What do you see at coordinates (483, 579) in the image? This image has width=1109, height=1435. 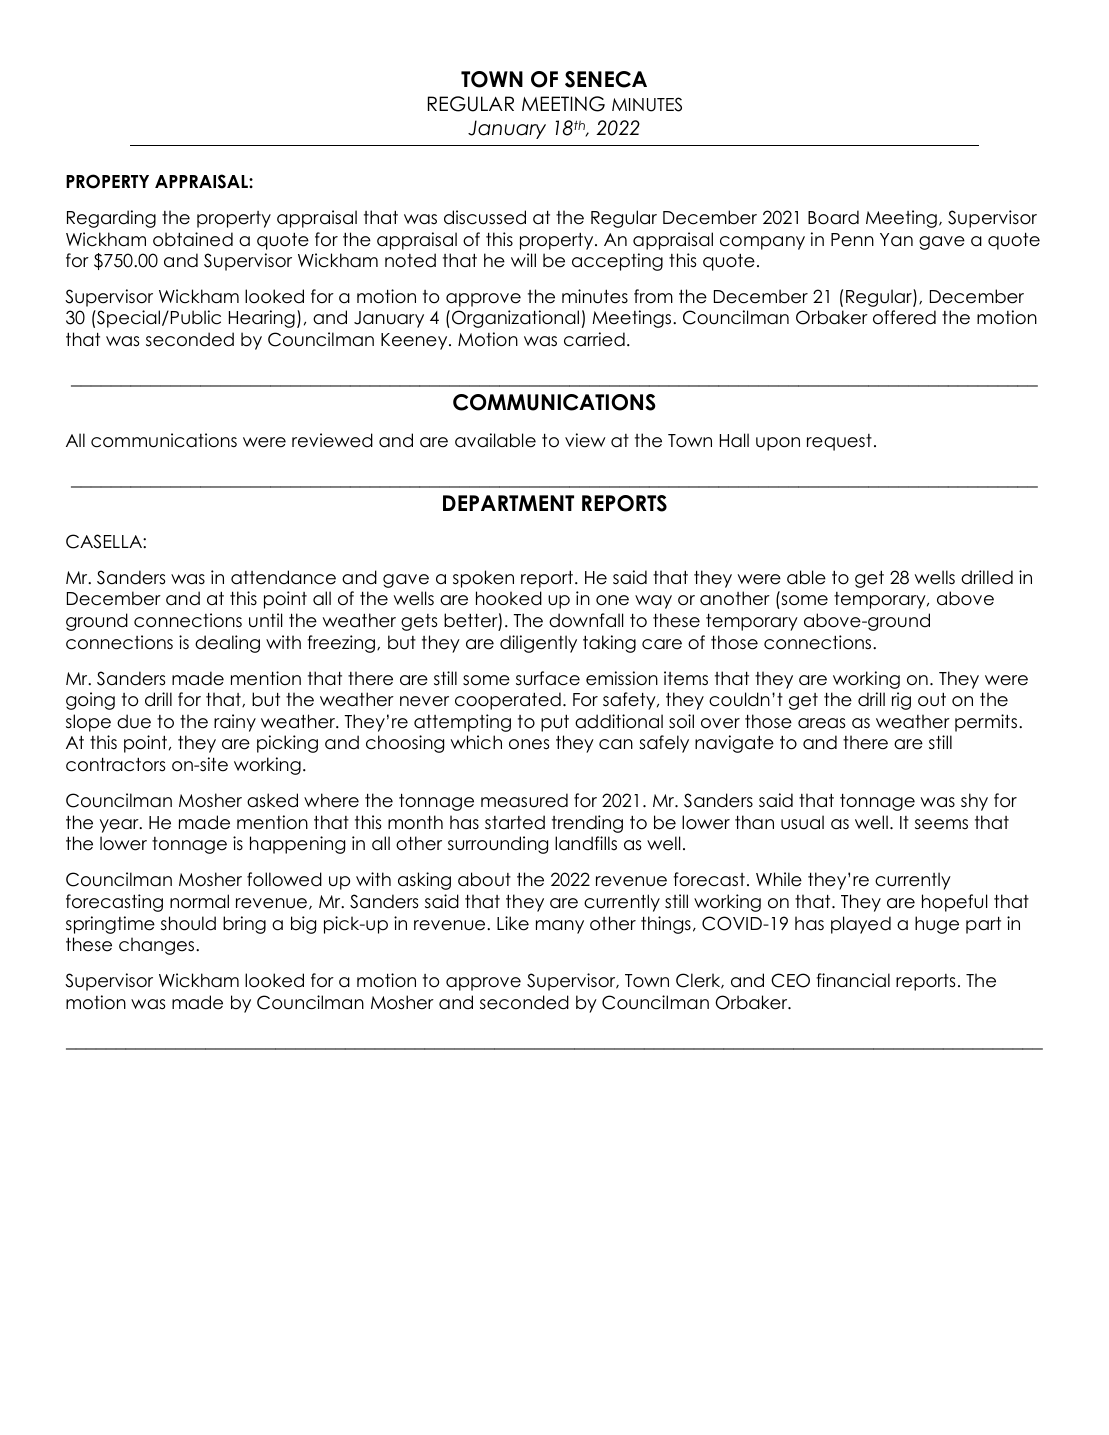 I see `spoken` at bounding box center [483, 579].
